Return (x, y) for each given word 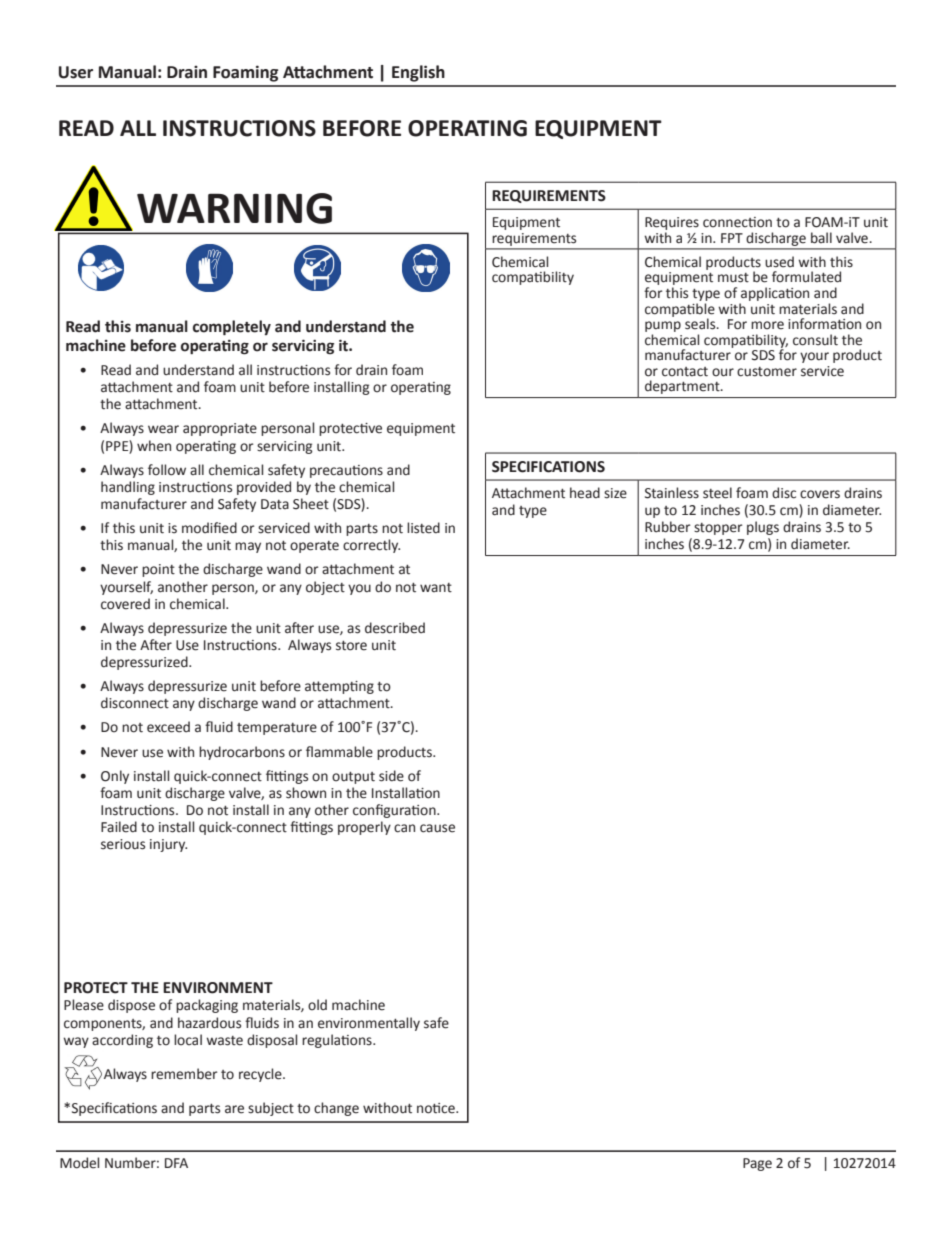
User (76, 72)
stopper (718, 529)
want (436, 588)
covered (125, 604)
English (418, 73)
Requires (672, 223)
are (234, 1109)
